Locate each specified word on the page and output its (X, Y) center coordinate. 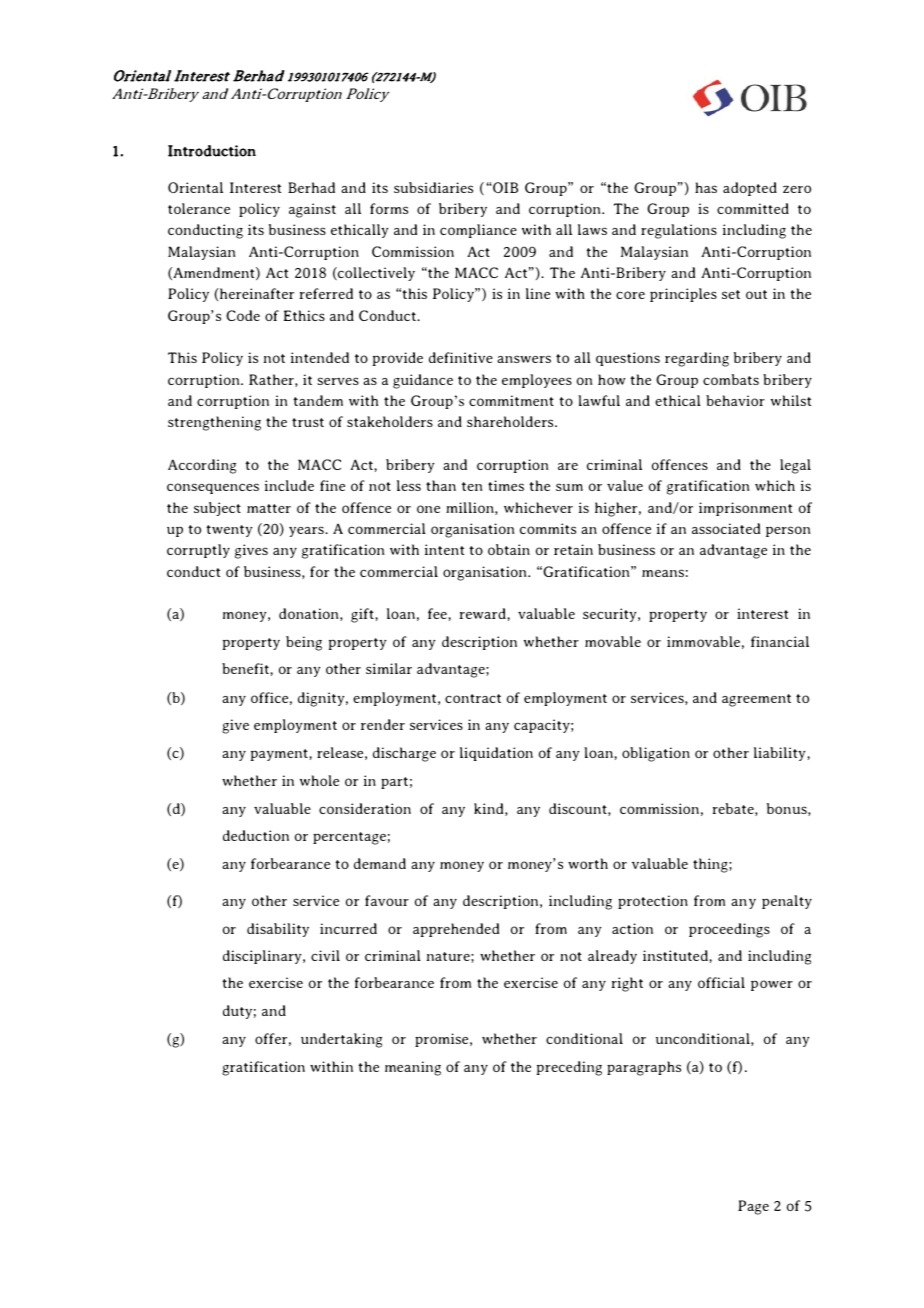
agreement (756, 700)
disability (278, 930)
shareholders (511, 421)
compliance (478, 231)
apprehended (456, 930)
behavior (735, 400)
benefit (245, 668)
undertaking (341, 1040)
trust (308, 422)
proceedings (729, 930)
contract (473, 698)
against (312, 210)
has (706, 187)
